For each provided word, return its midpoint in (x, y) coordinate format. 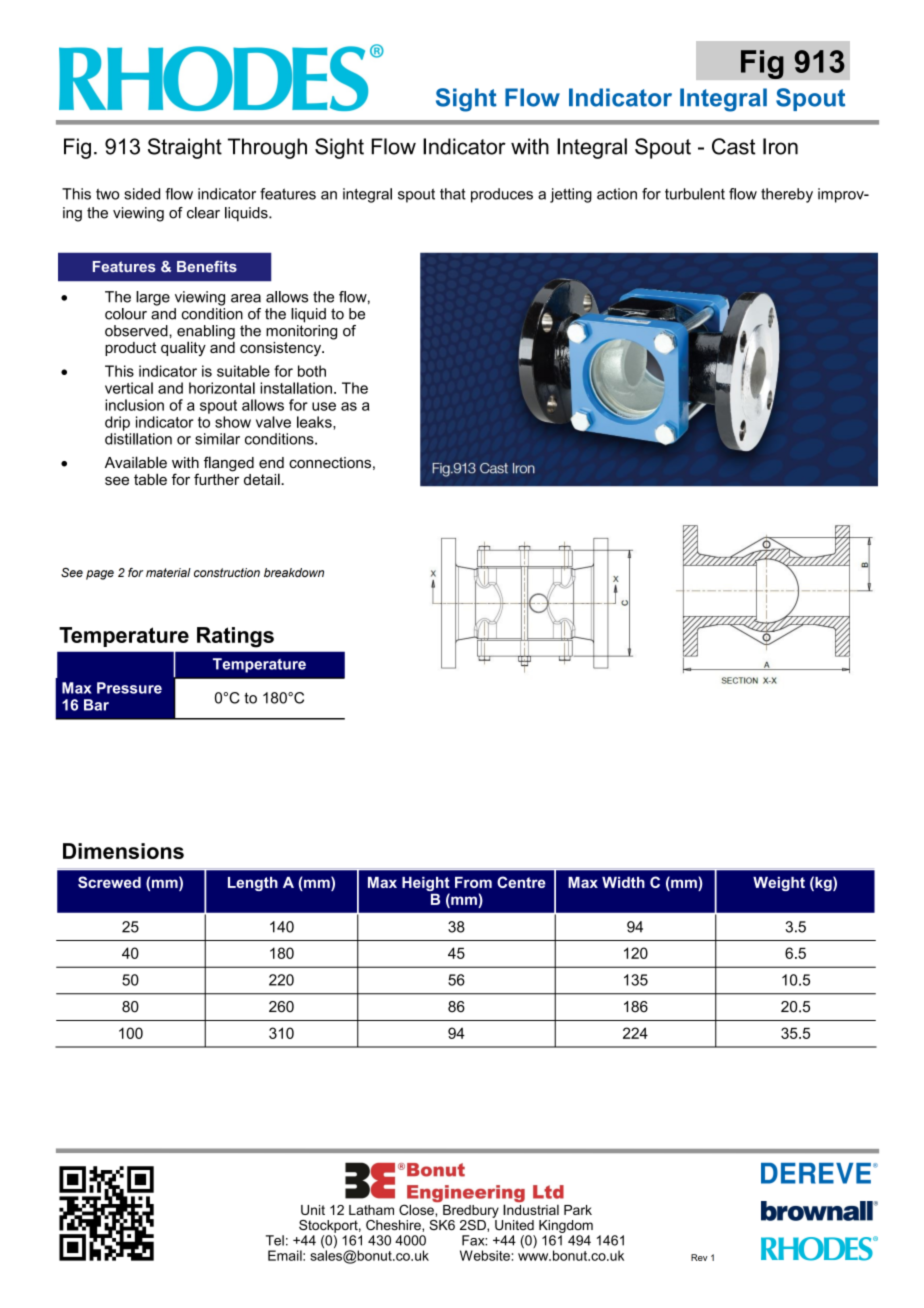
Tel (275, 1240)
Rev (699, 1257)
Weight (779, 884)
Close (417, 1209)
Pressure (129, 688)
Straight (185, 148)
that (453, 194)
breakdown (294, 572)
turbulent (695, 194)
